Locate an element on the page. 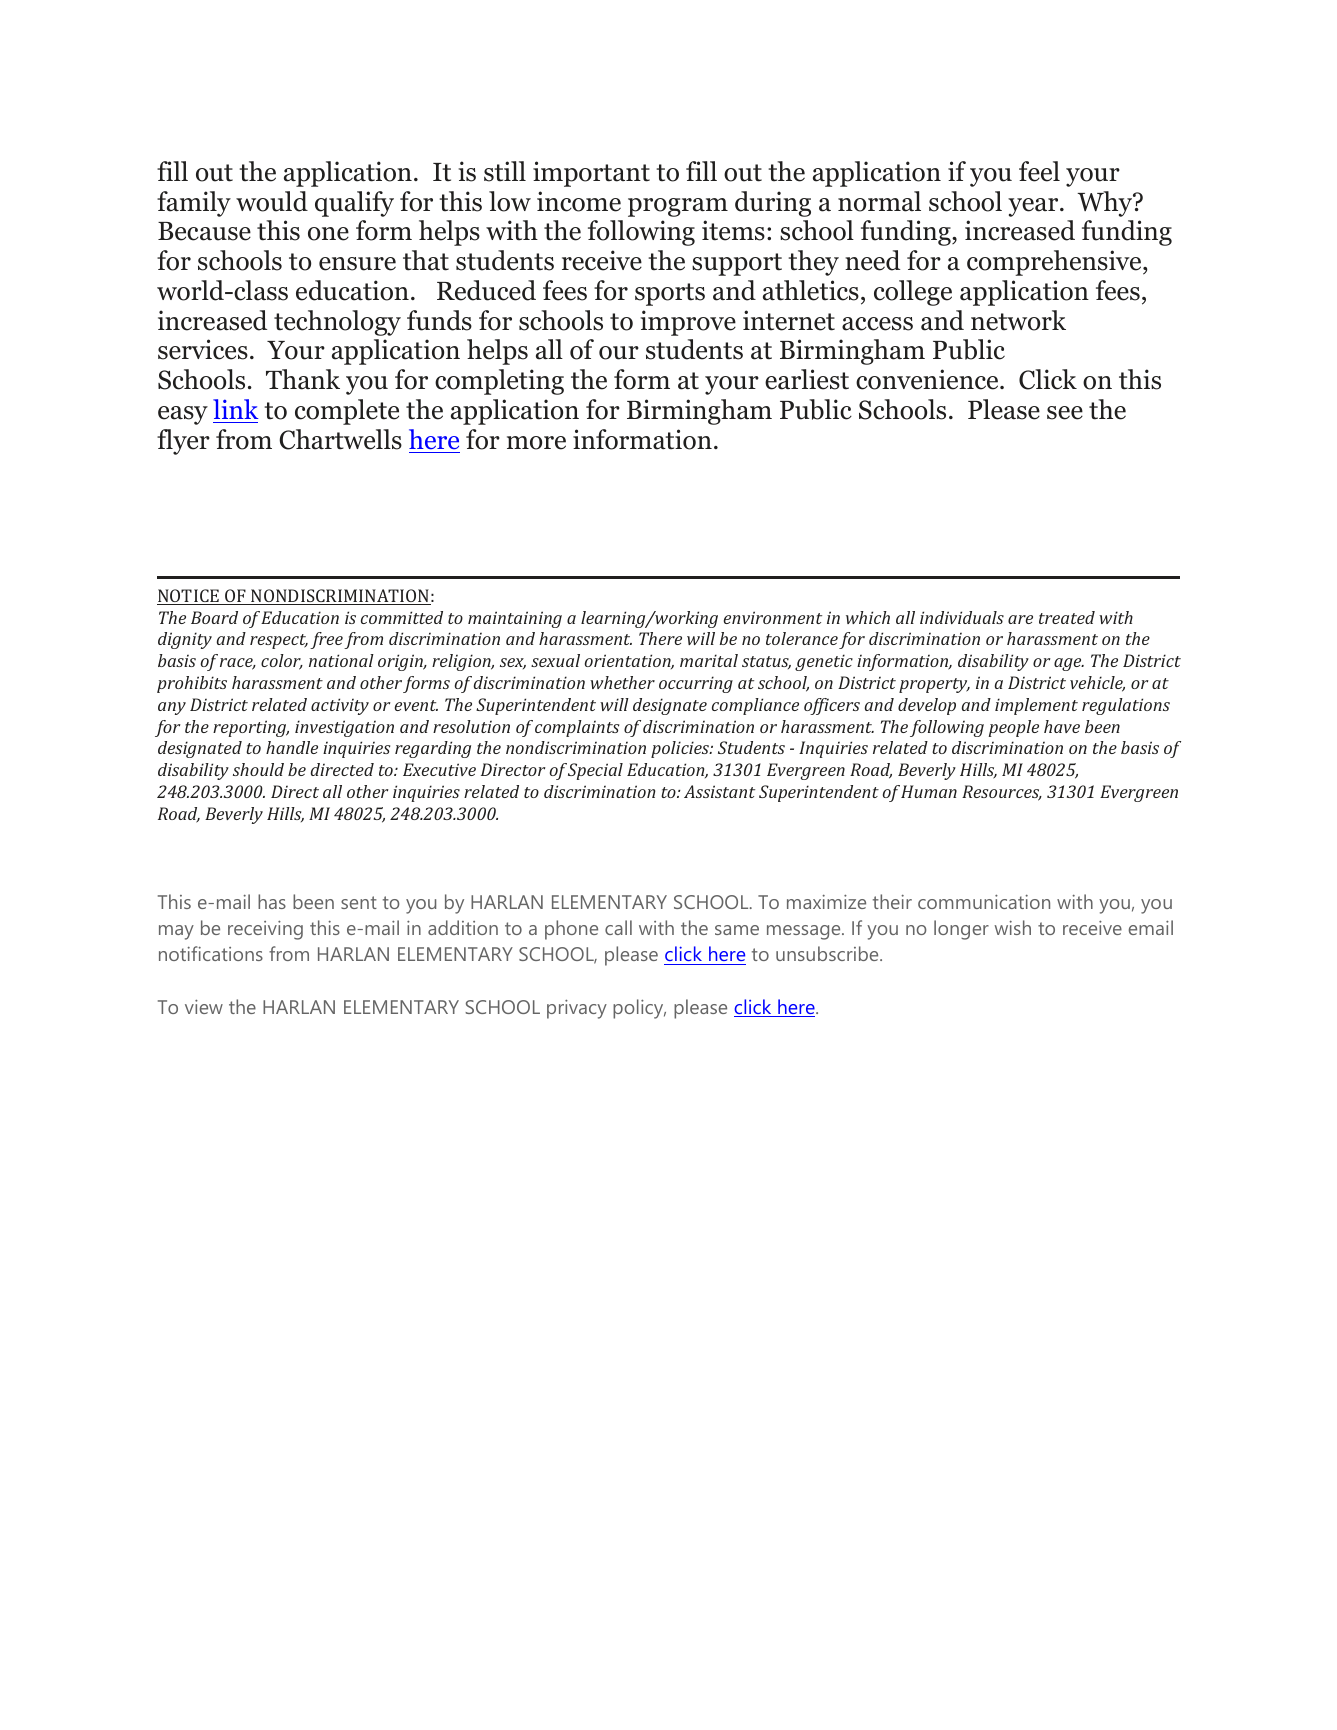 The height and width of the image is (1730, 1337). more is located at coordinates (536, 443).
